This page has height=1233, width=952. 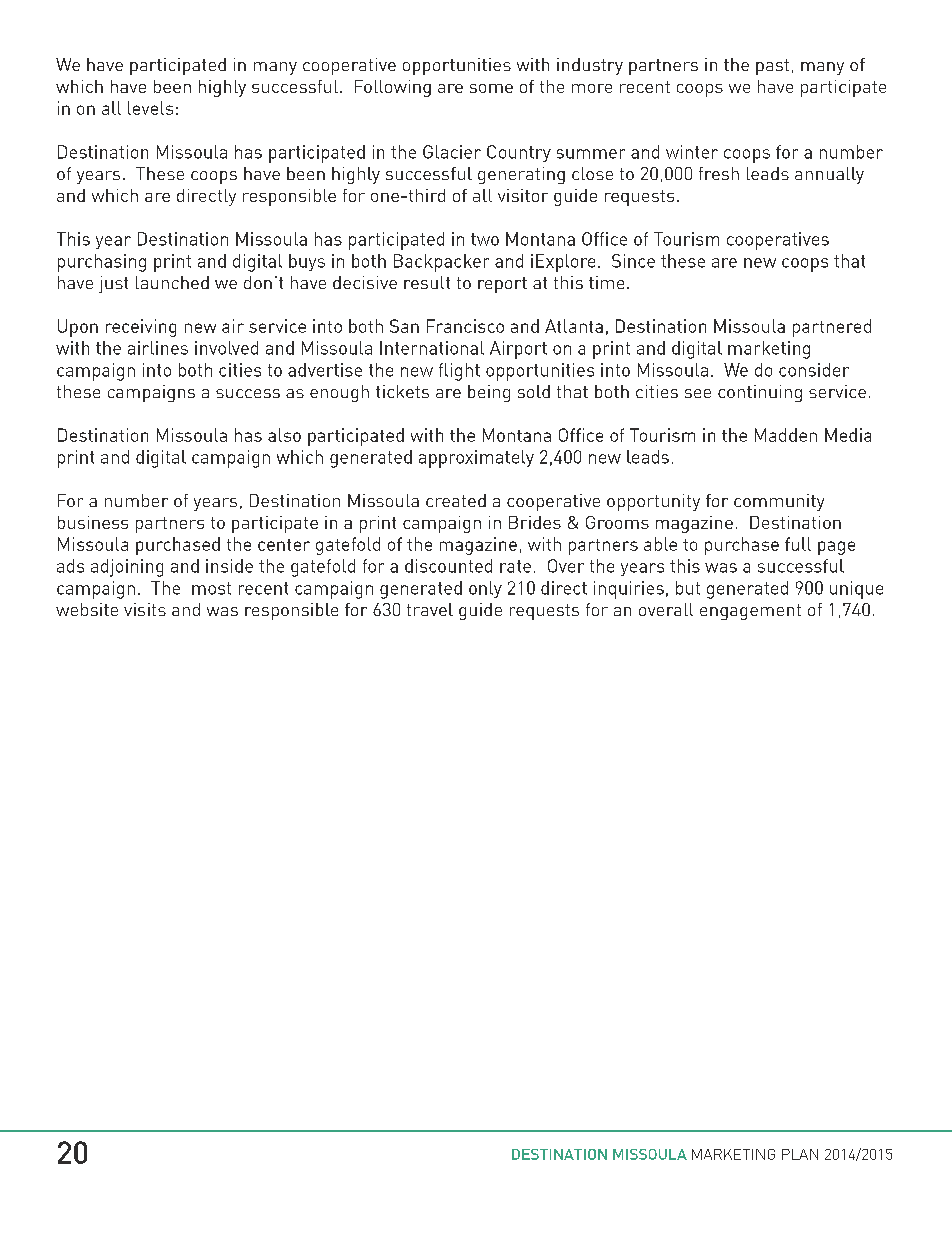 What do you see at coordinates (430, 609) in the page?
I see `travel` at bounding box center [430, 609].
